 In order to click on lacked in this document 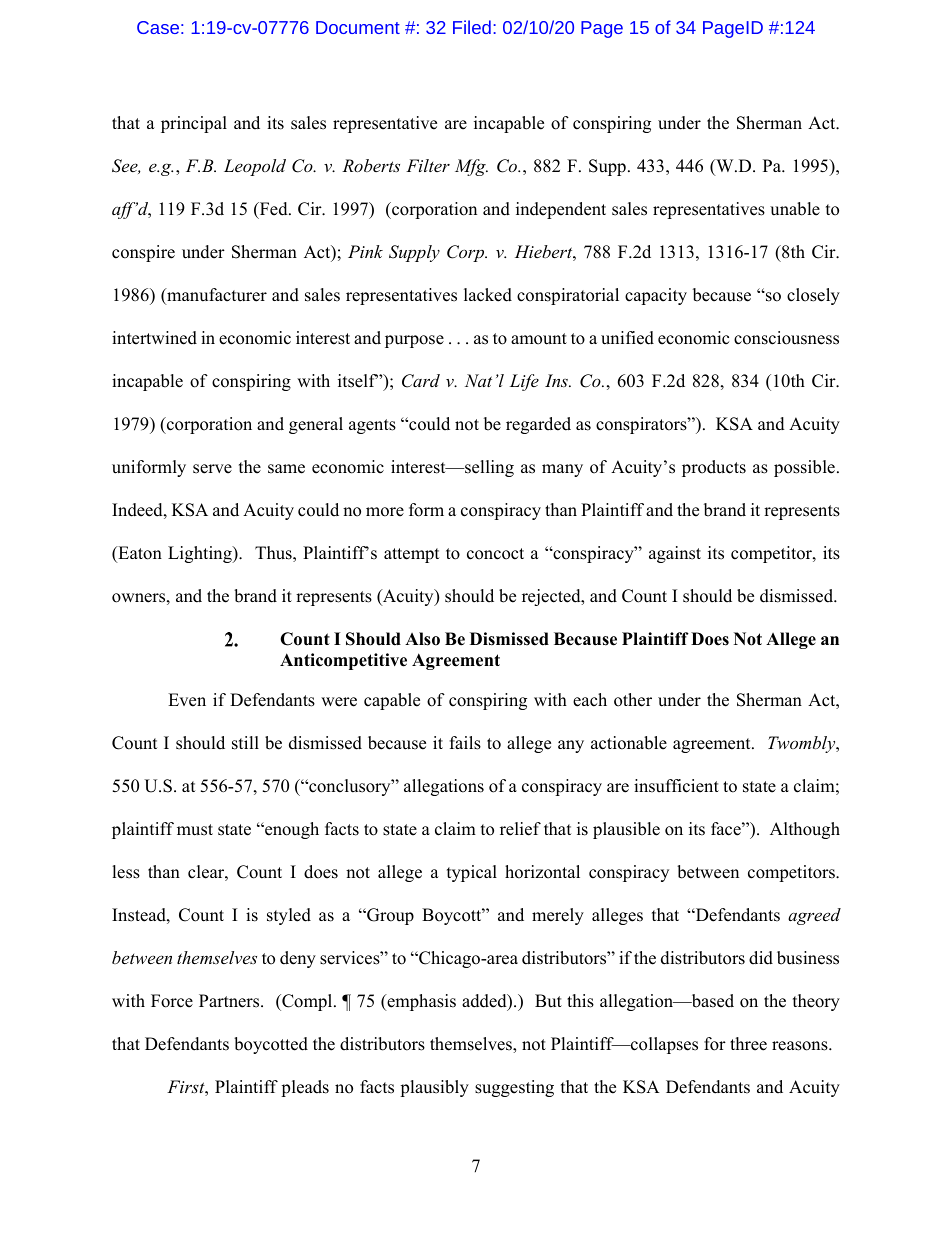, I will do `click(488, 295)`.
